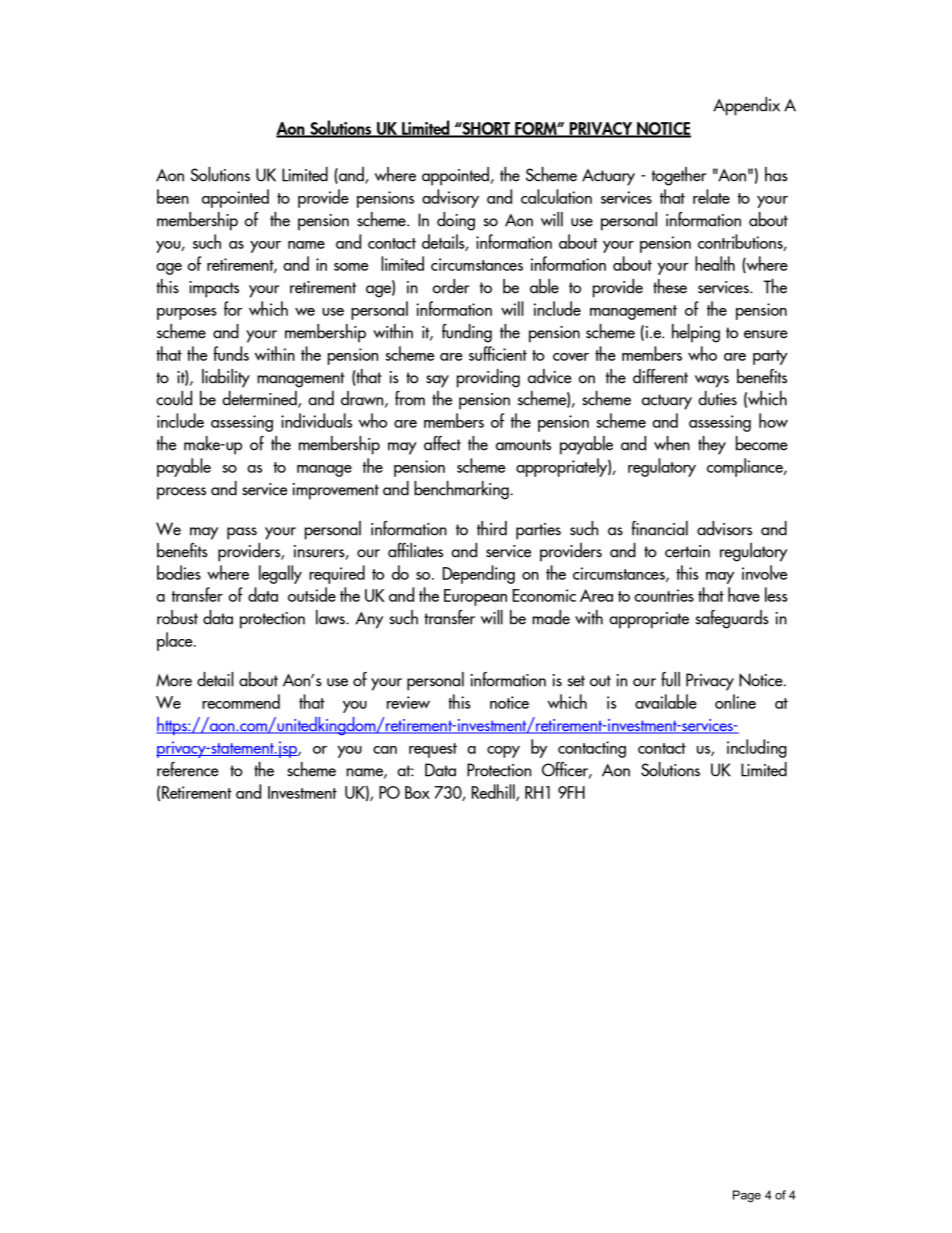 Image resolution: width=952 pixels, height=1233 pixels. I want to click on European, so click(475, 597).
